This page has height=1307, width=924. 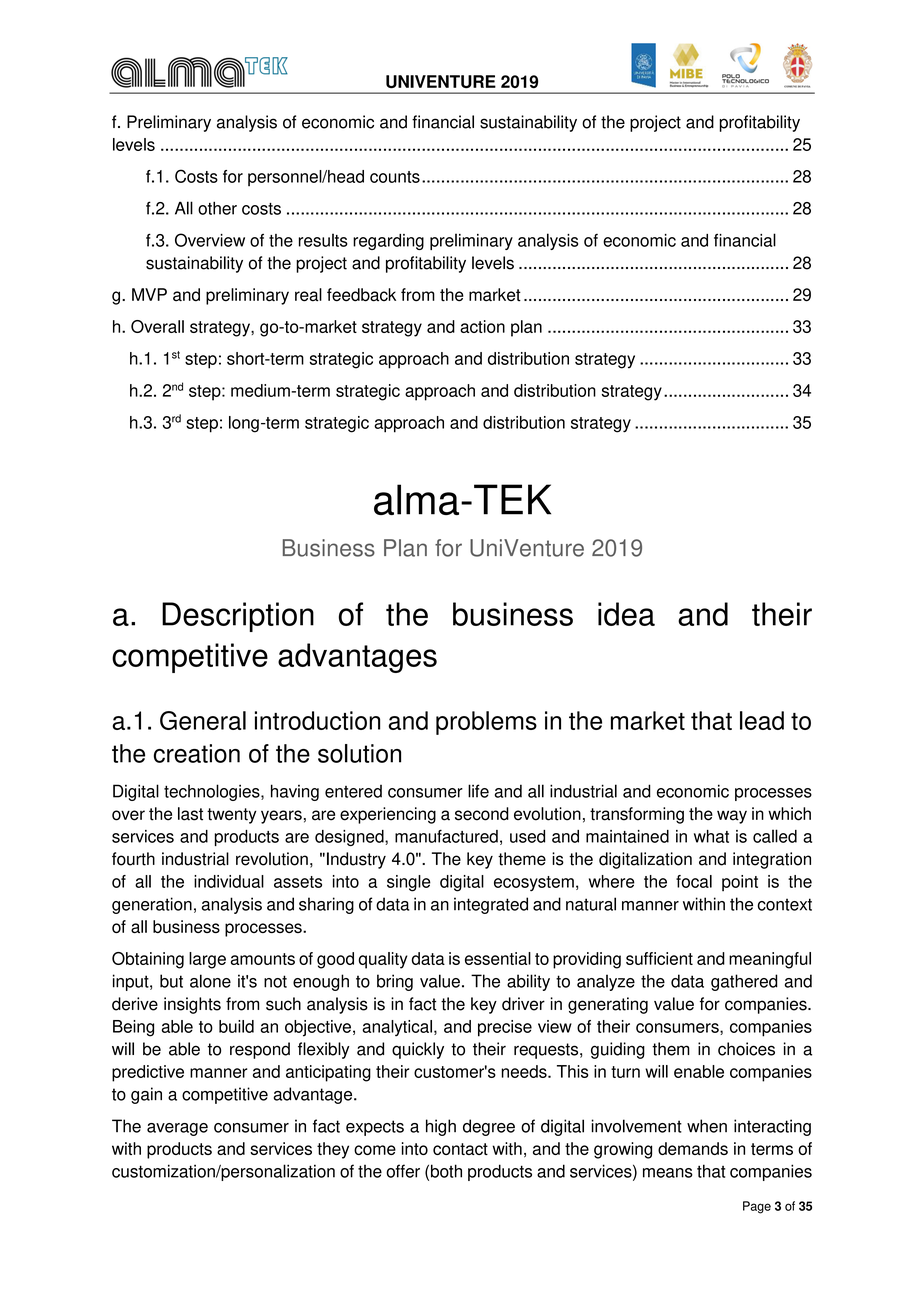 I want to click on demands, so click(x=693, y=1148).
